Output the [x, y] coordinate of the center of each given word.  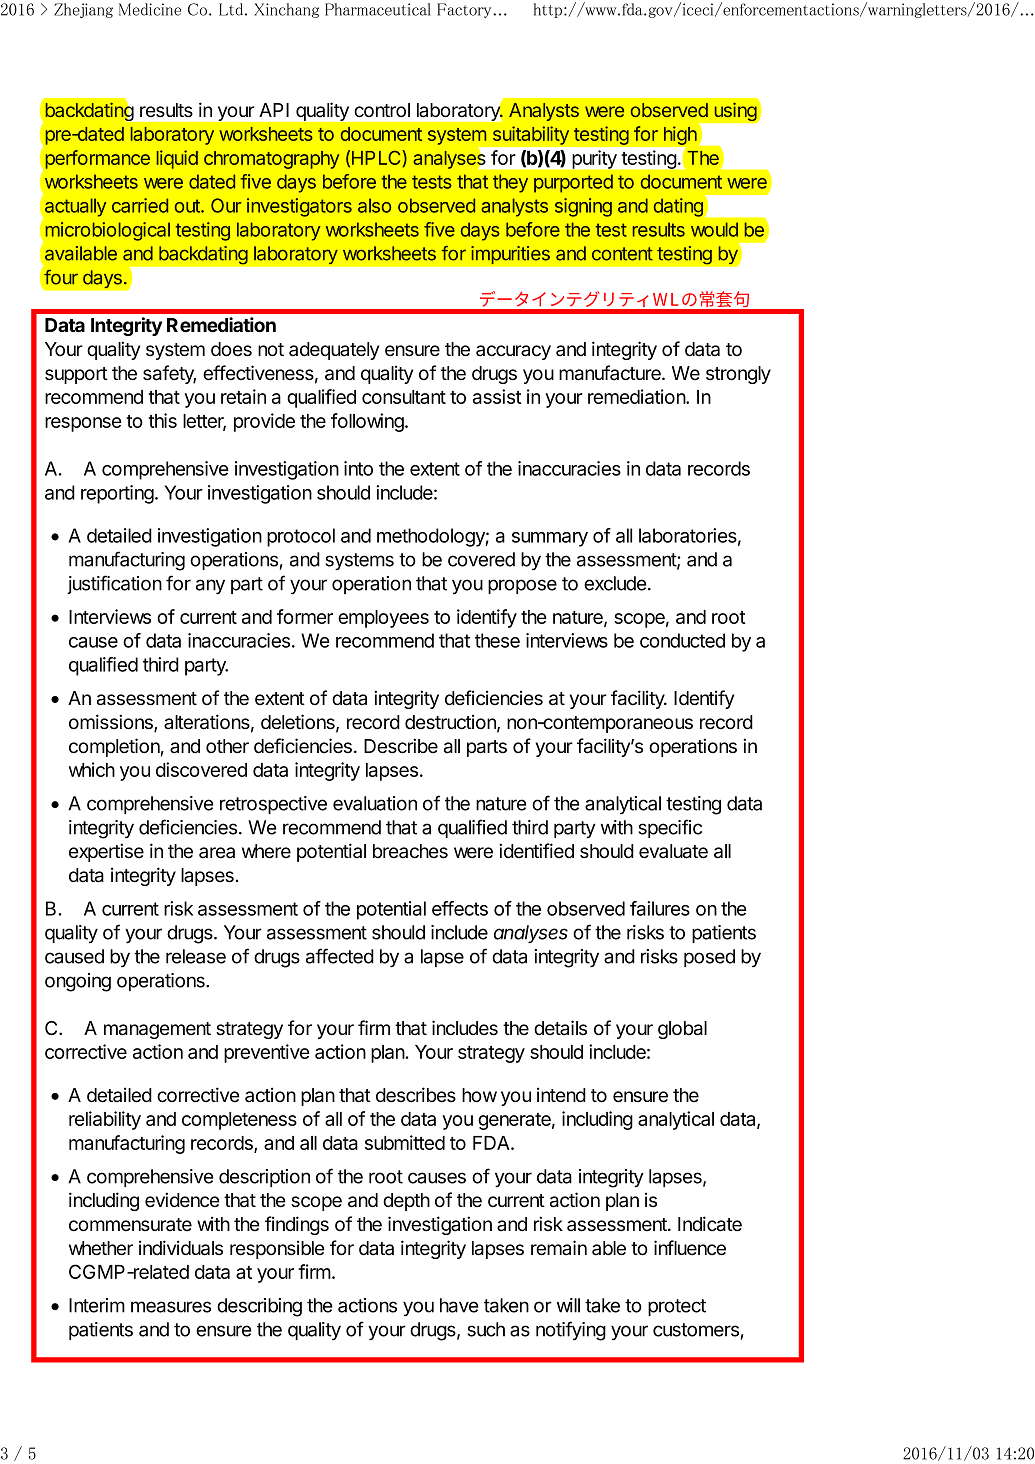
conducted [682, 640]
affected [340, 956]
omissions [112, 723]
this [162, 420]
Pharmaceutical [378, 9]
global [682, 1030]
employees [383, 619]
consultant [404, 397]
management [157, 1030]
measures [171, 1307]
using [735, 112]
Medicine [150, 9]
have [459, 1305]
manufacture [611, 373]
